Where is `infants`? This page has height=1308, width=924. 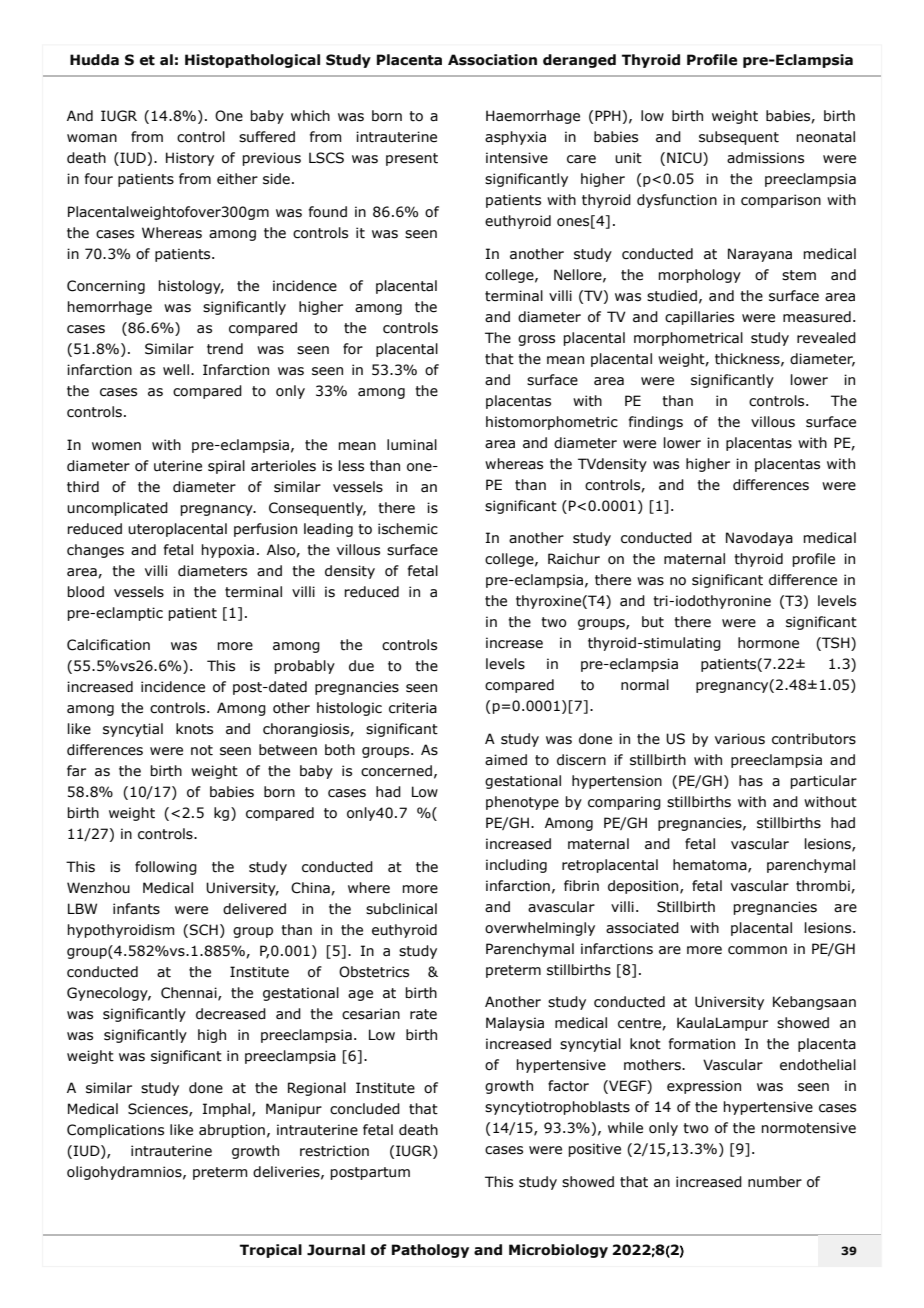 infants is located at coordinates (136, 909).
